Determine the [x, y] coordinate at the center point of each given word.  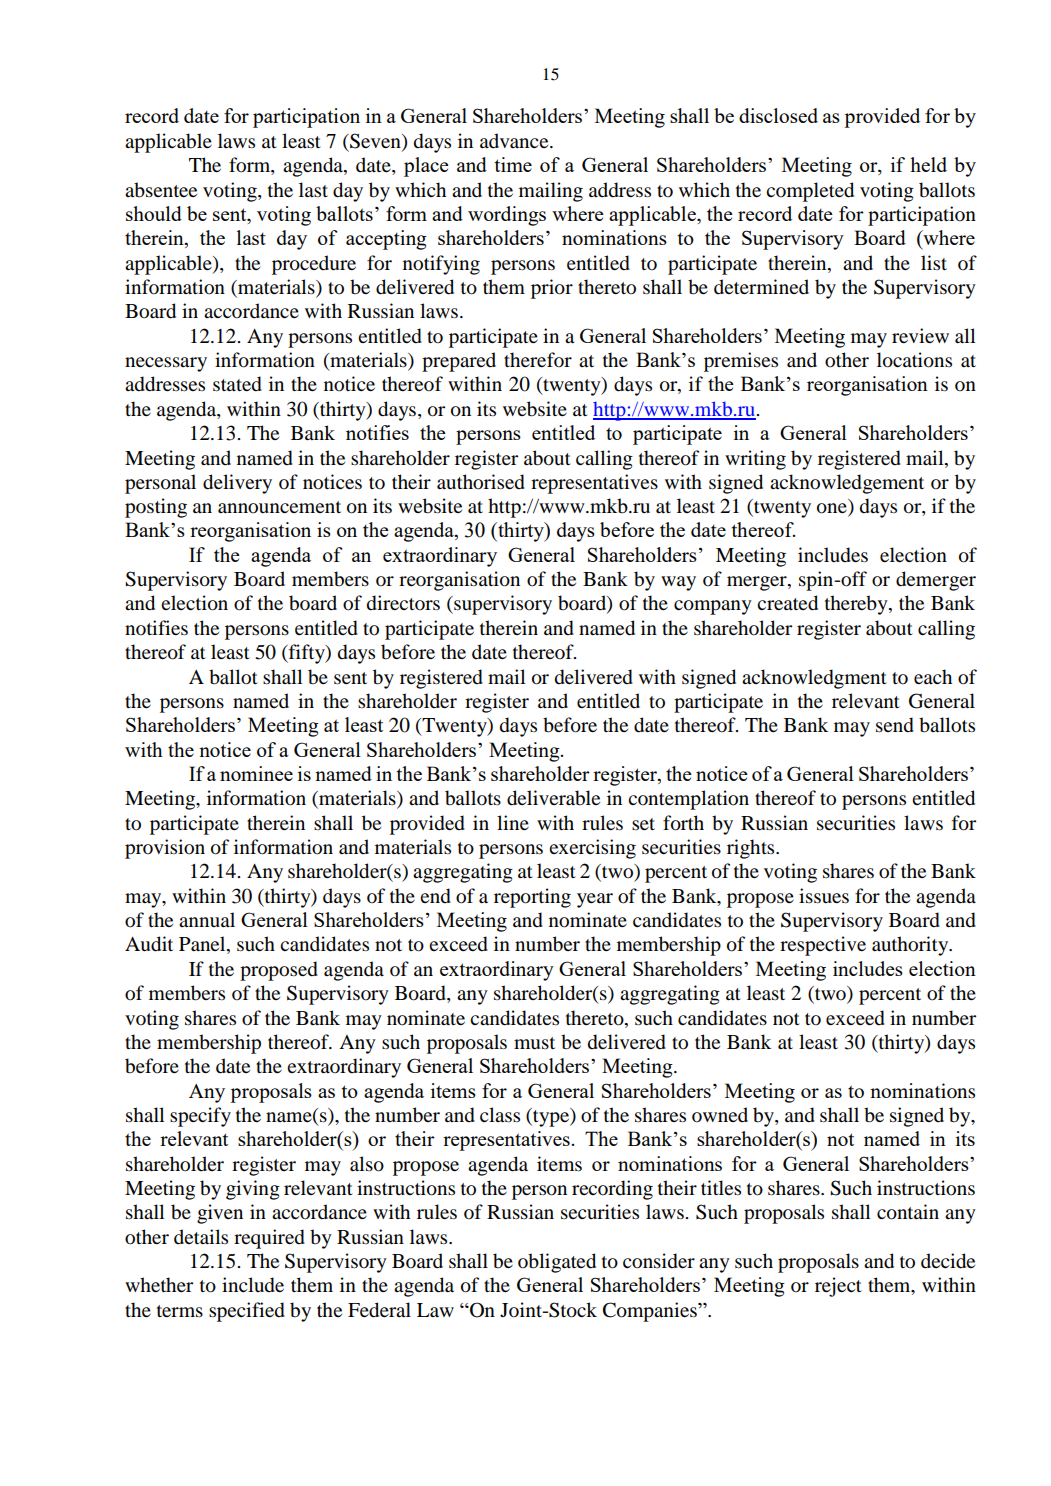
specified [247, 1312]
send [895, 725]
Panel [203, 945]
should [154, 213]
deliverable [553, 798]
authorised [481, 482]
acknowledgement [847, 484]
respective [823, 946]
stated [237, 384]
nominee [256, 773]
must [534, 1043]
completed [810, 192]
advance [515, 140]
